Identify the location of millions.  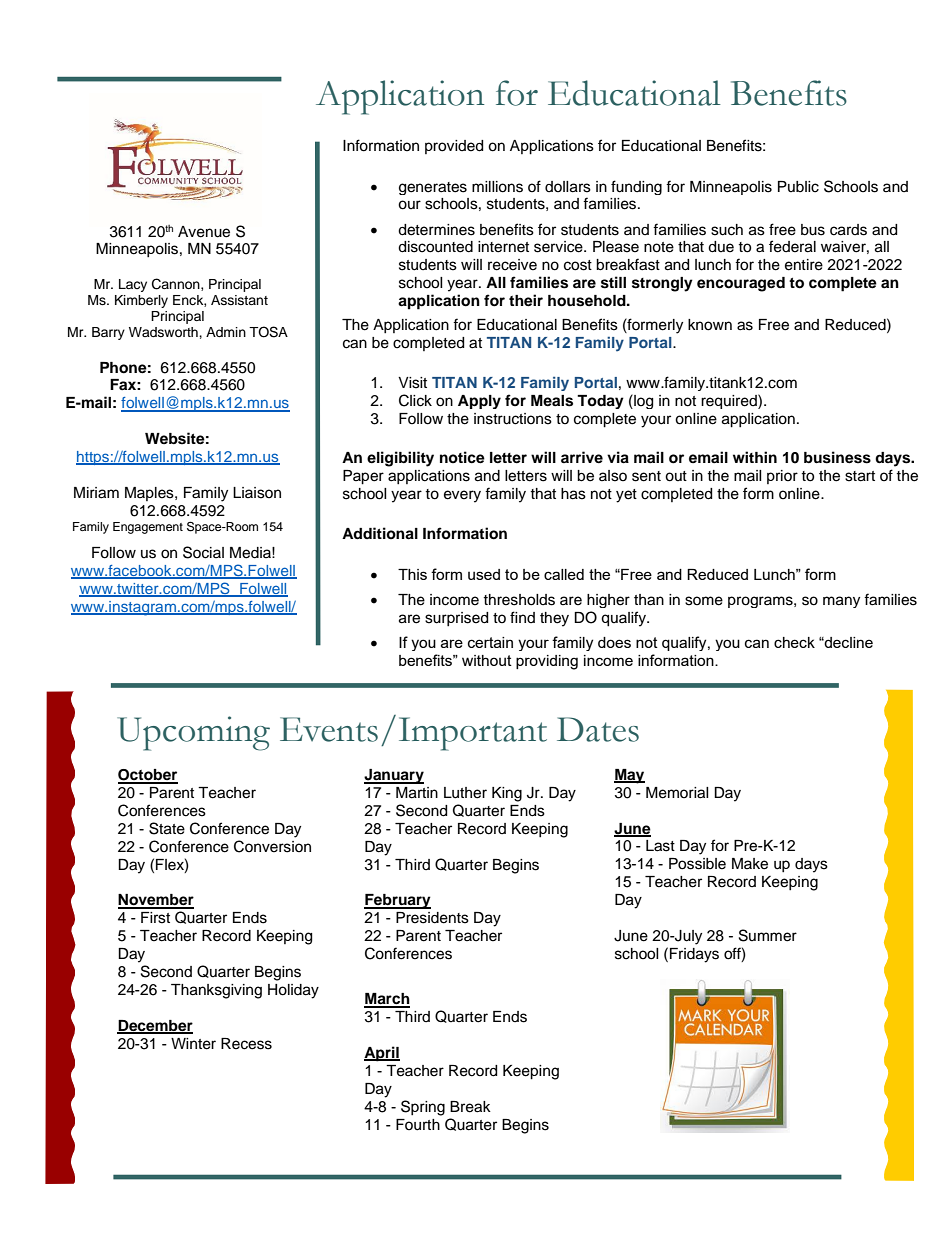
(497, 187).
